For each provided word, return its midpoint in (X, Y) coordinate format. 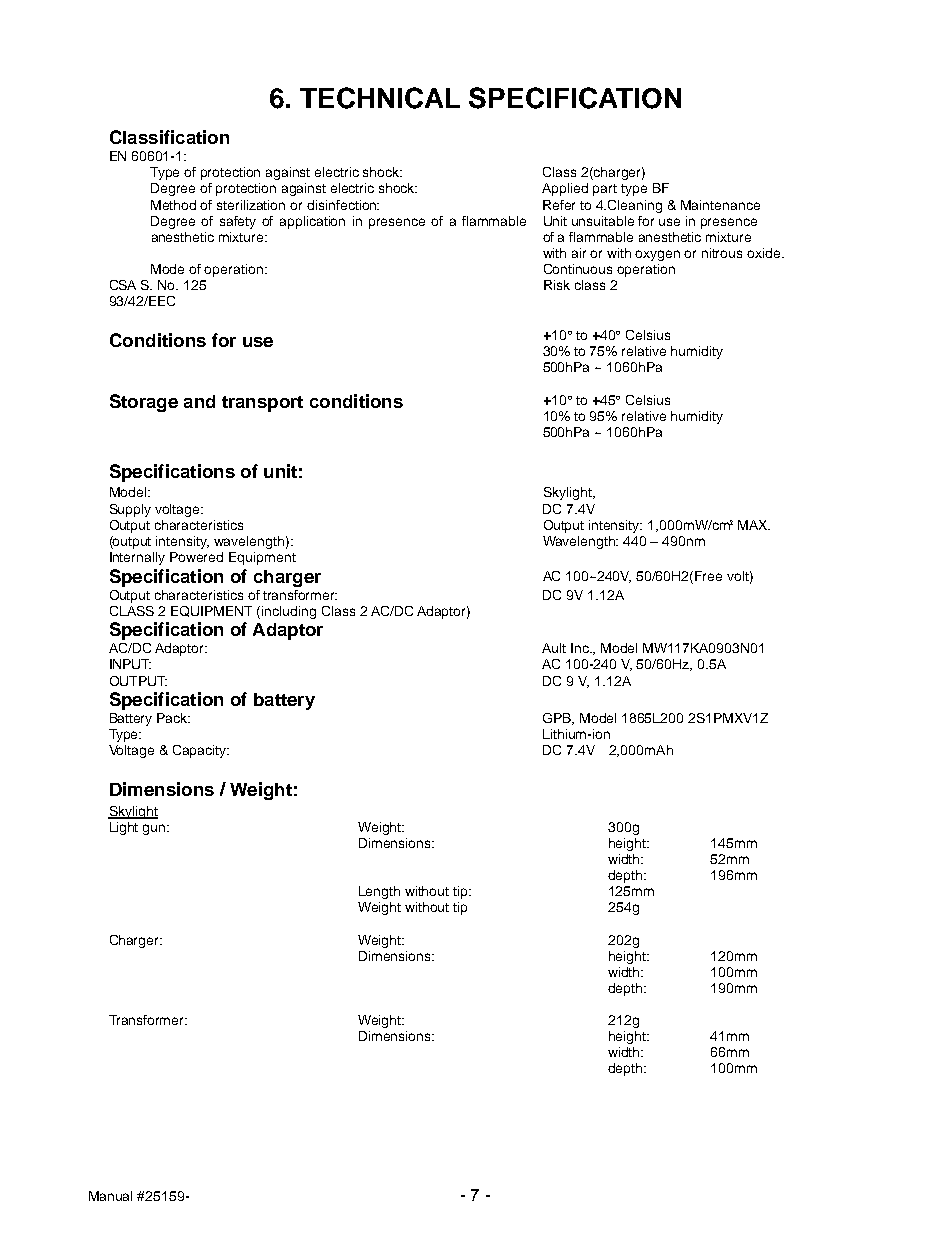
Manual (110, 1196)
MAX (754, 525)
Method (173, 205)
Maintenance (720, 205)
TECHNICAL (380, 98)
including (289, 612)
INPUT (130, 664)
